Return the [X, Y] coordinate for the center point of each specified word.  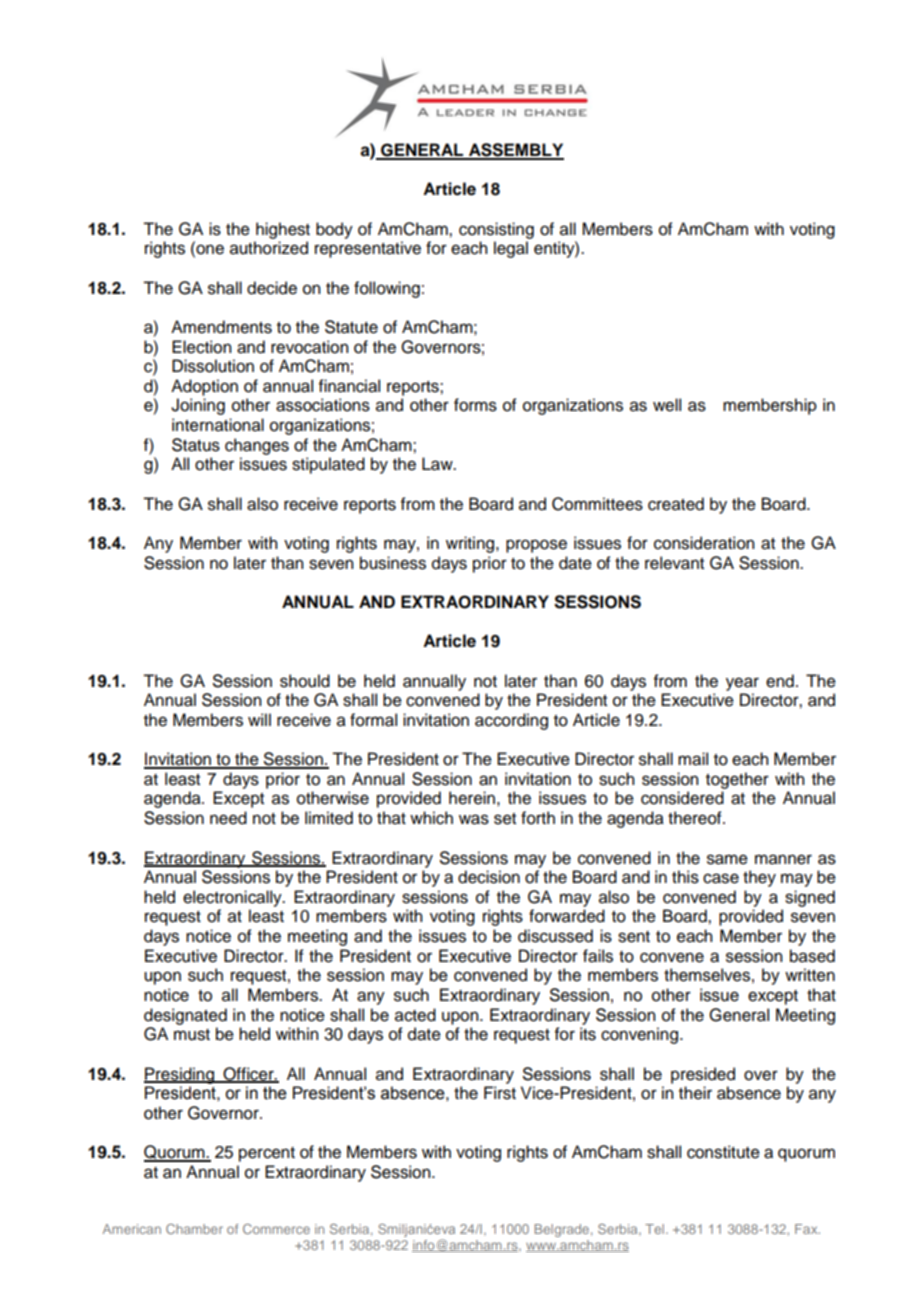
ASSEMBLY [515, 151]
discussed [555, 936]
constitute [723, 1152]
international [218, 425]
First [500, 1093]
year [742, 684]
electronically [233, 898]
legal [511, 249]
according [511, 721]
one [209, 250]
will [259, 719]
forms [475, 405]
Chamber [194, 1229]
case [721, 878]
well [667, 405]
